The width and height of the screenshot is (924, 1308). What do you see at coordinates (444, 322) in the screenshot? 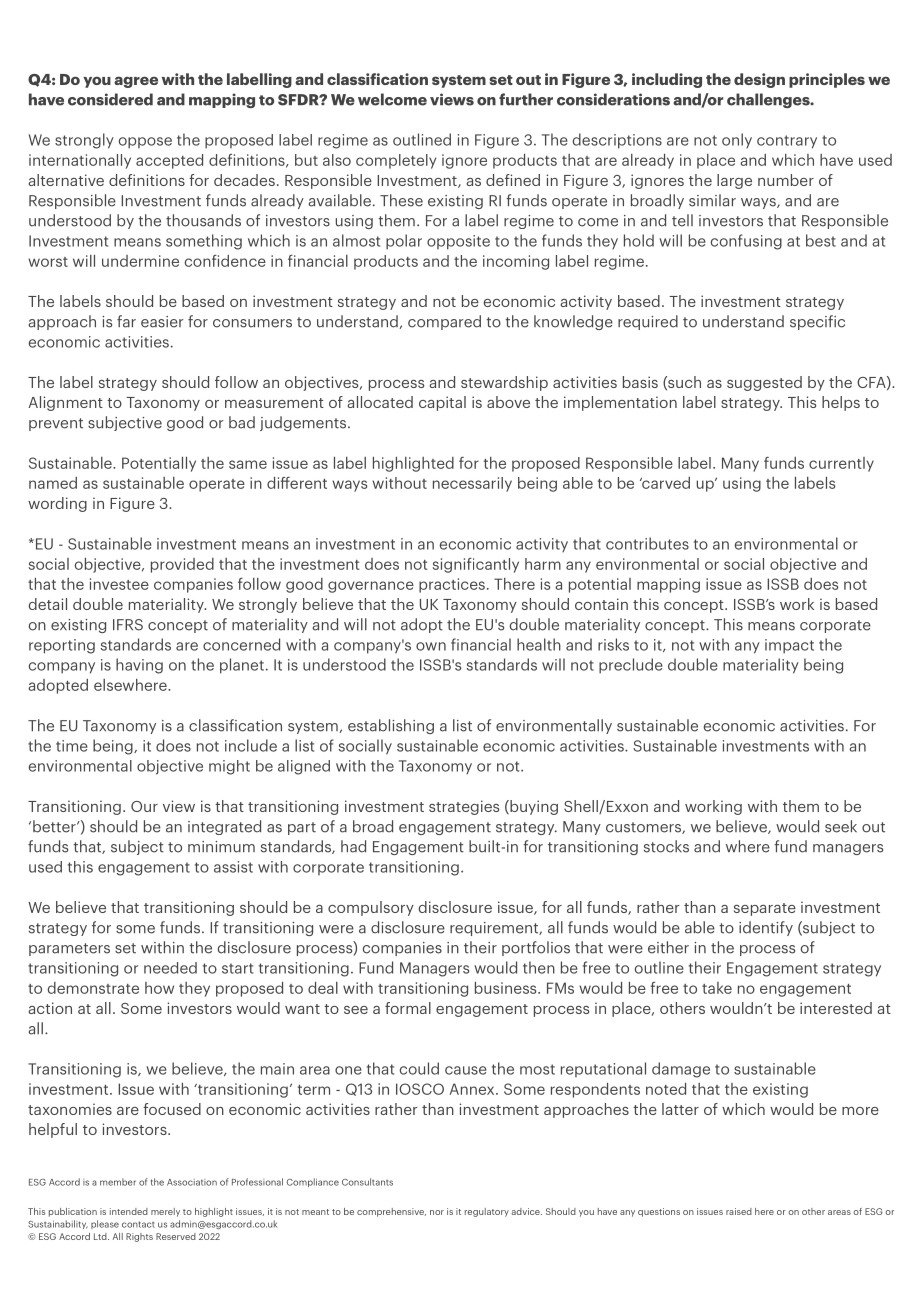
I see `compared` at bounding box center [444, 322].
